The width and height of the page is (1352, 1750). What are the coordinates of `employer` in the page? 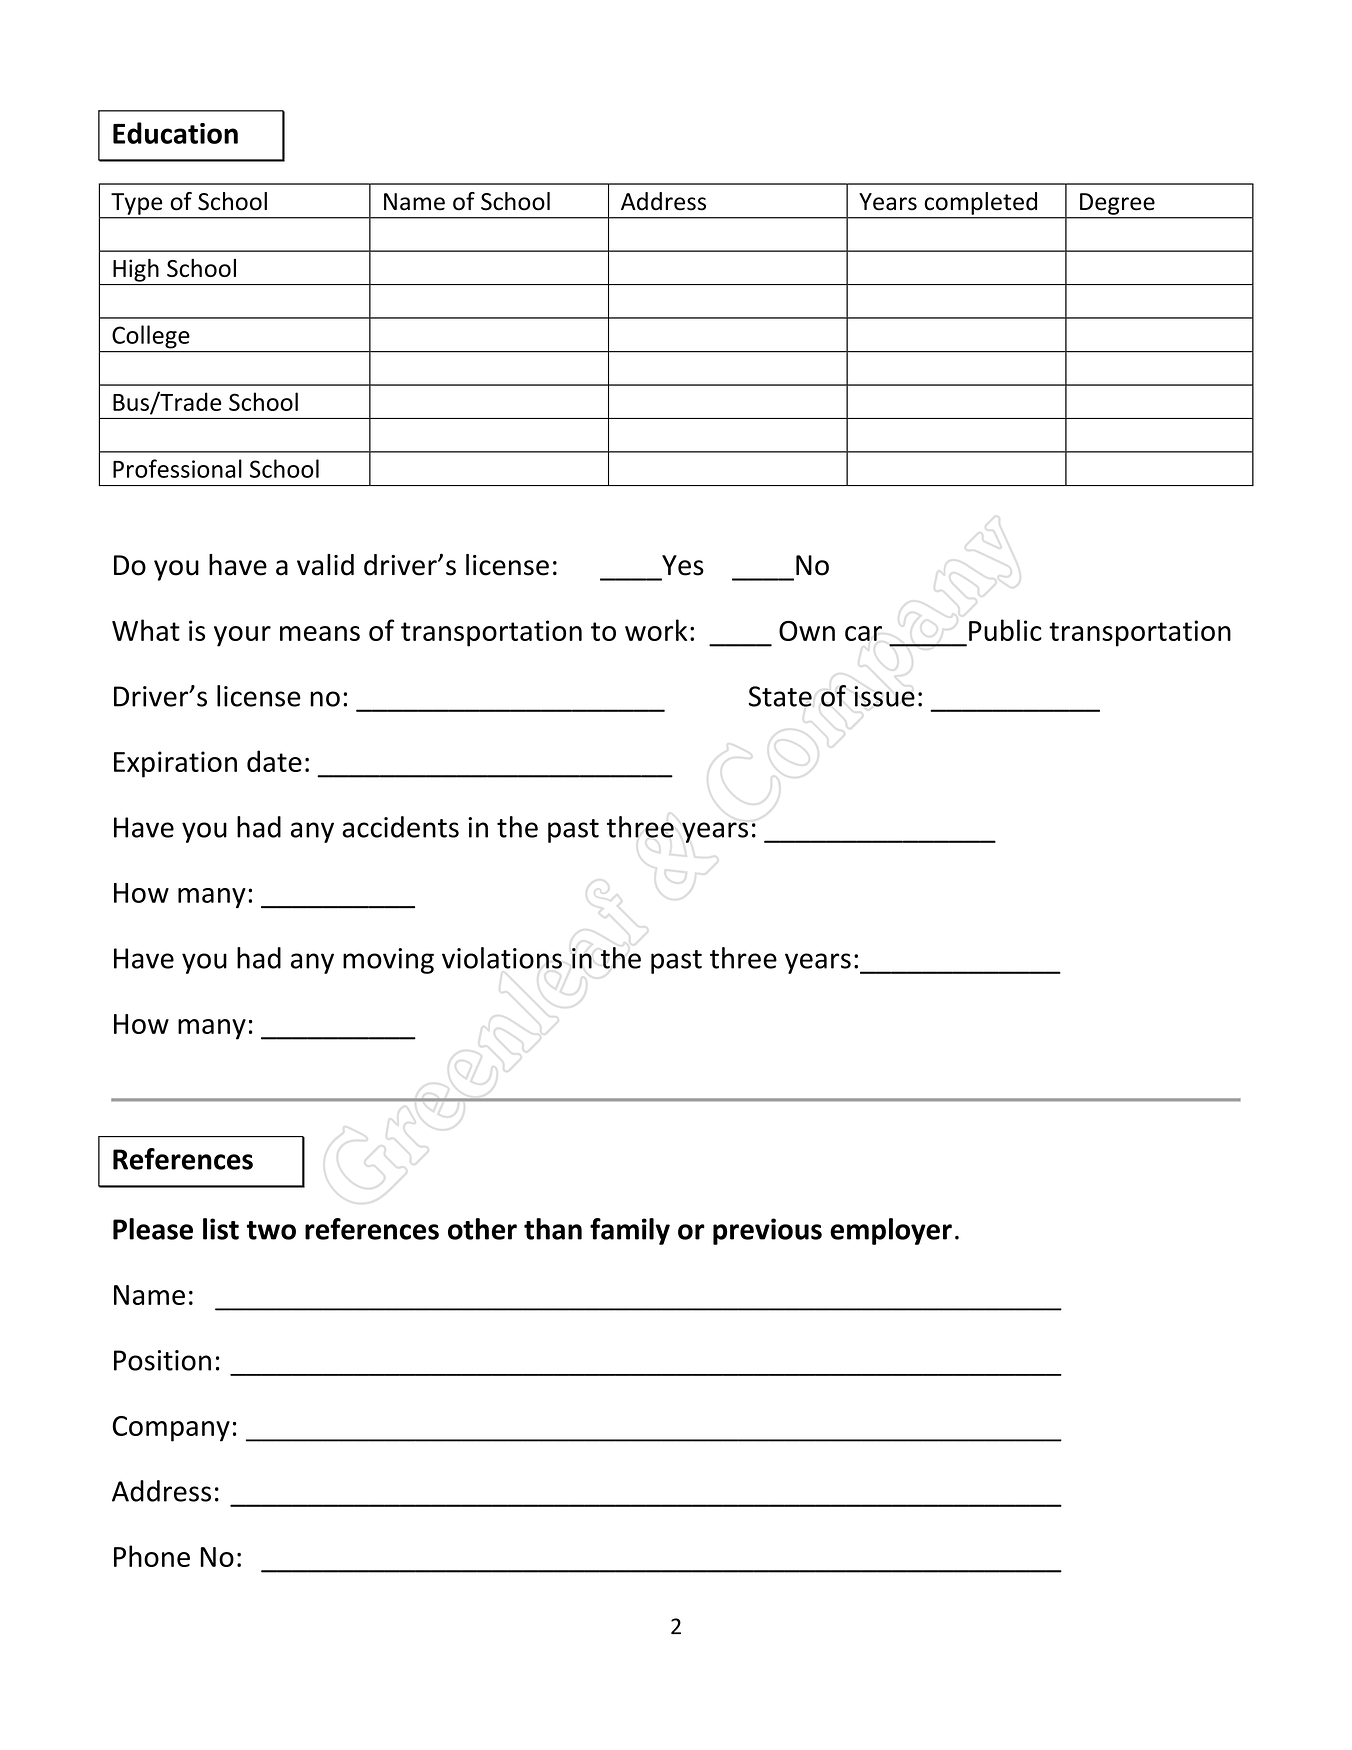 It's located at (891, 1231).
